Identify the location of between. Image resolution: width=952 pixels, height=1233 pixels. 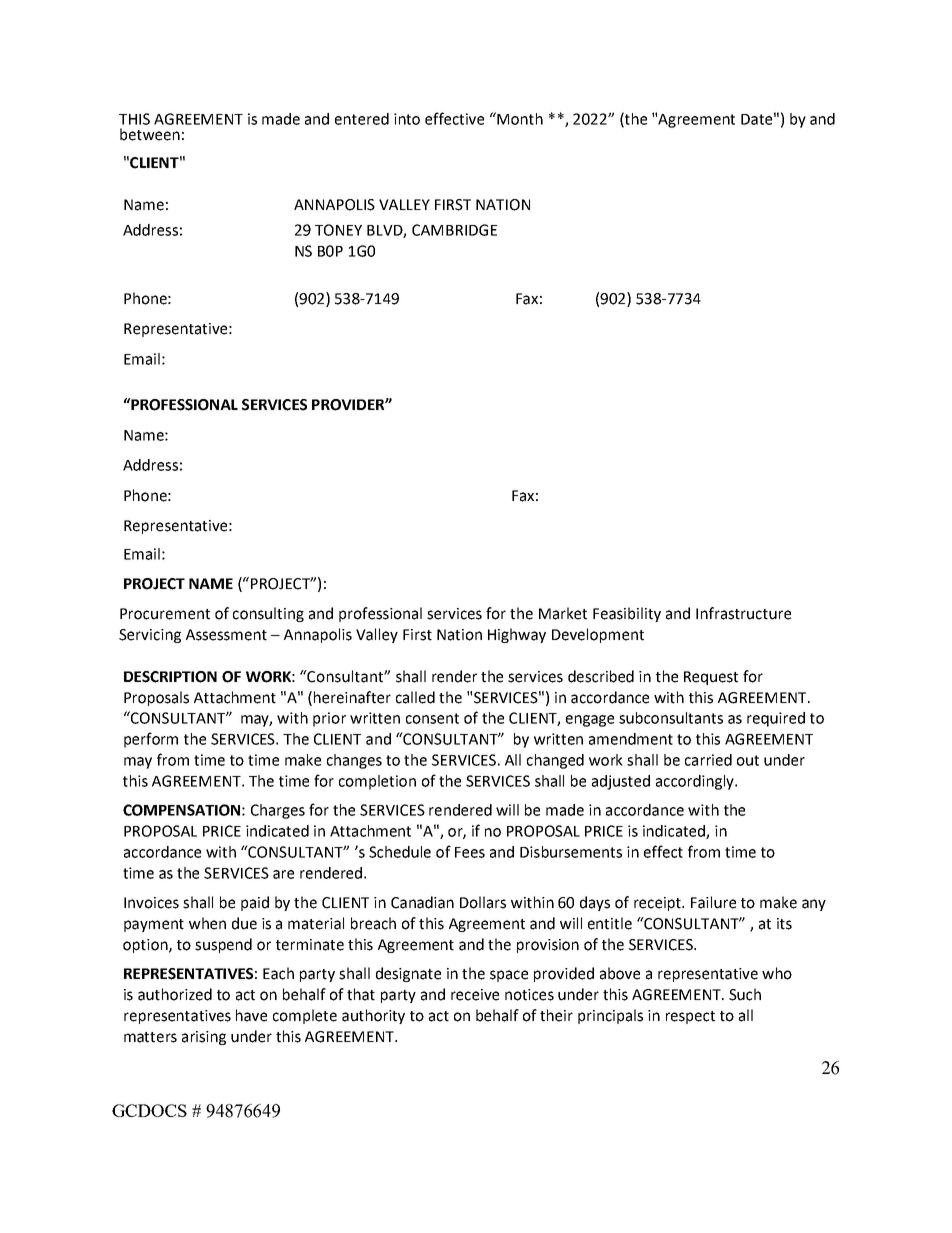
(150, 134).
